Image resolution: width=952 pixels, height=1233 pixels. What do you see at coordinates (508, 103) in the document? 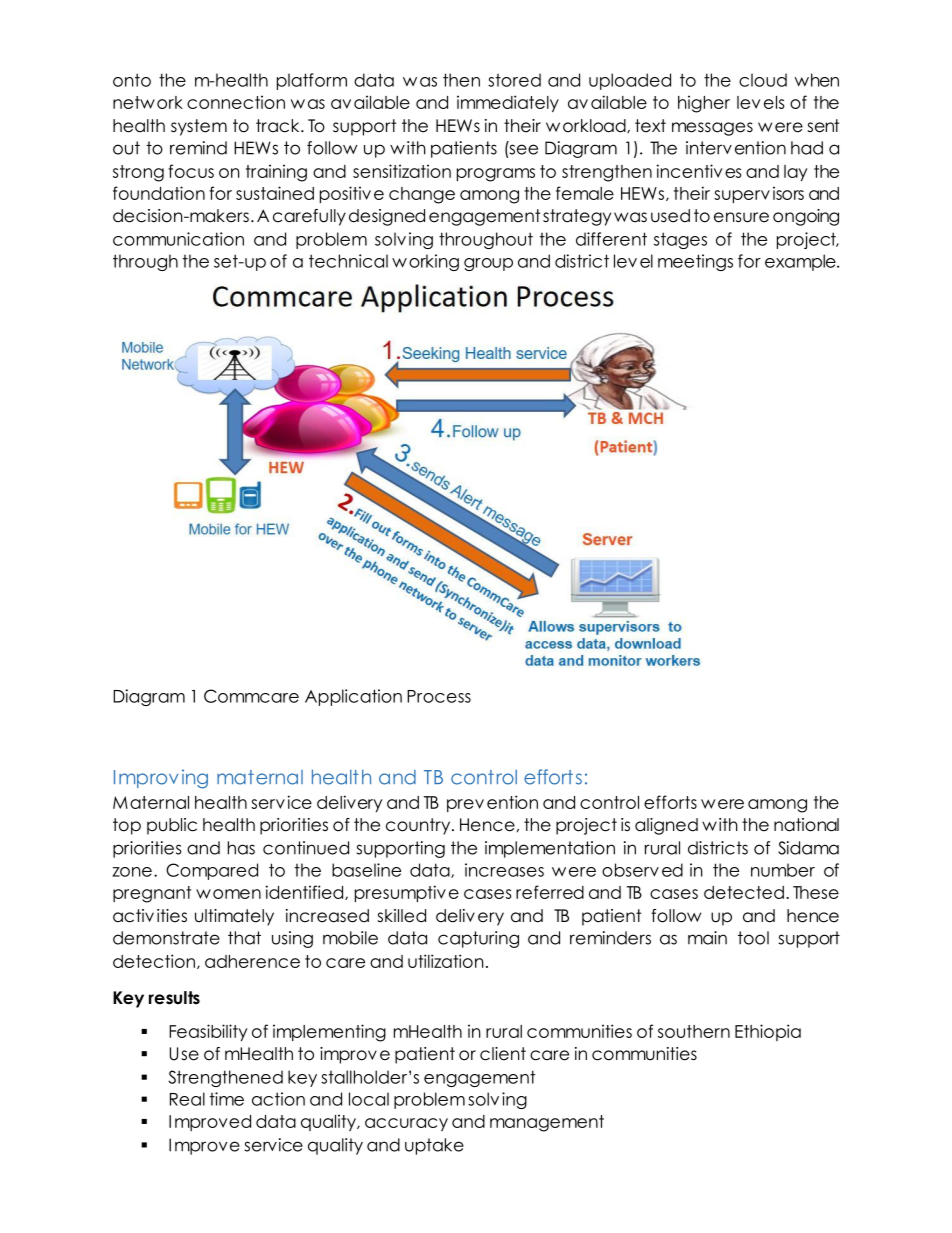
I see `immediately` at bounding box center [508, 103].
